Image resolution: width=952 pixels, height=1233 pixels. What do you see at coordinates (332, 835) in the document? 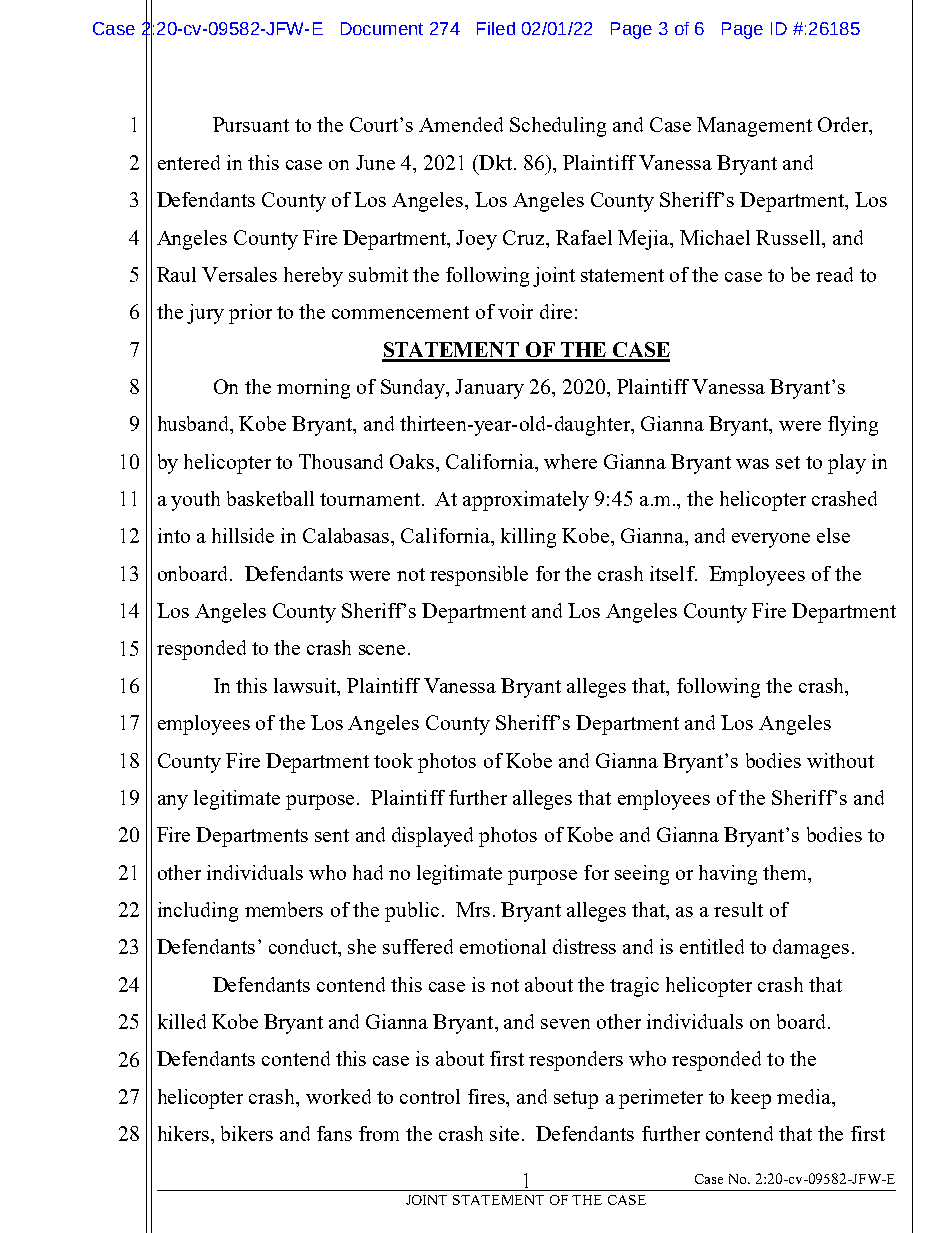
I see `sent` at bounding box center [332, 835].
